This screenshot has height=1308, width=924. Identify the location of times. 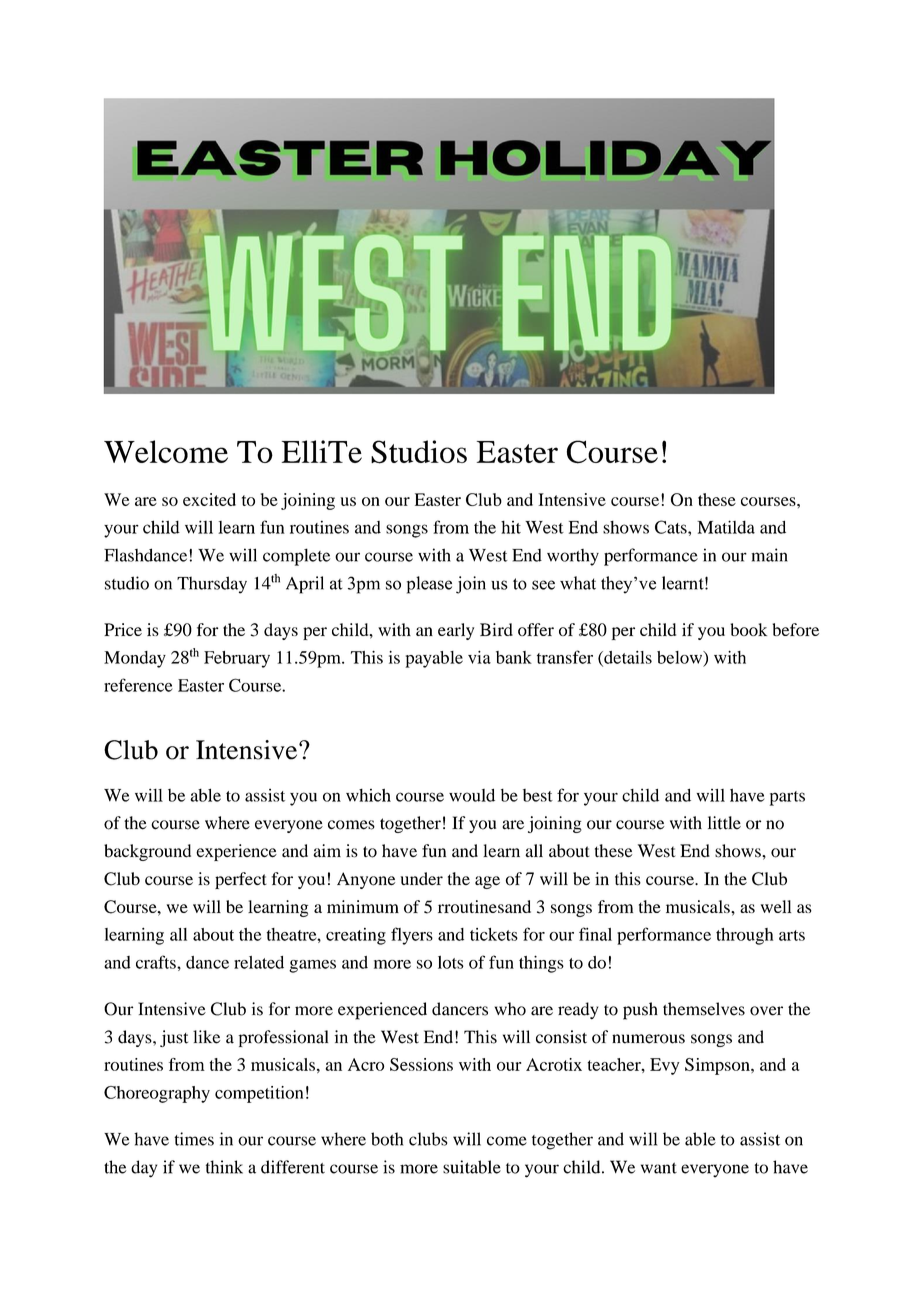
(194, 1139).
